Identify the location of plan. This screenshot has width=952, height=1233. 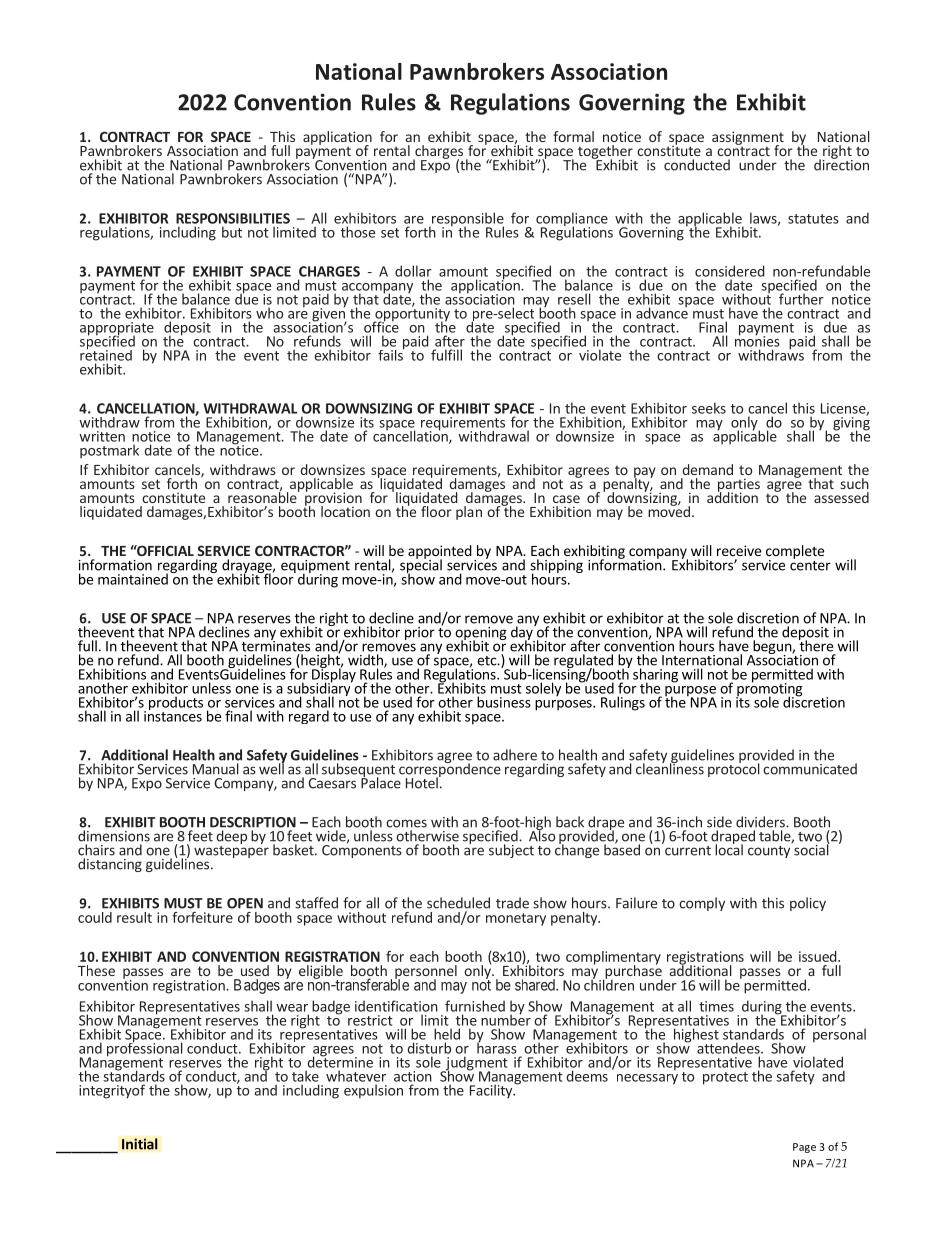
(469, 513).
